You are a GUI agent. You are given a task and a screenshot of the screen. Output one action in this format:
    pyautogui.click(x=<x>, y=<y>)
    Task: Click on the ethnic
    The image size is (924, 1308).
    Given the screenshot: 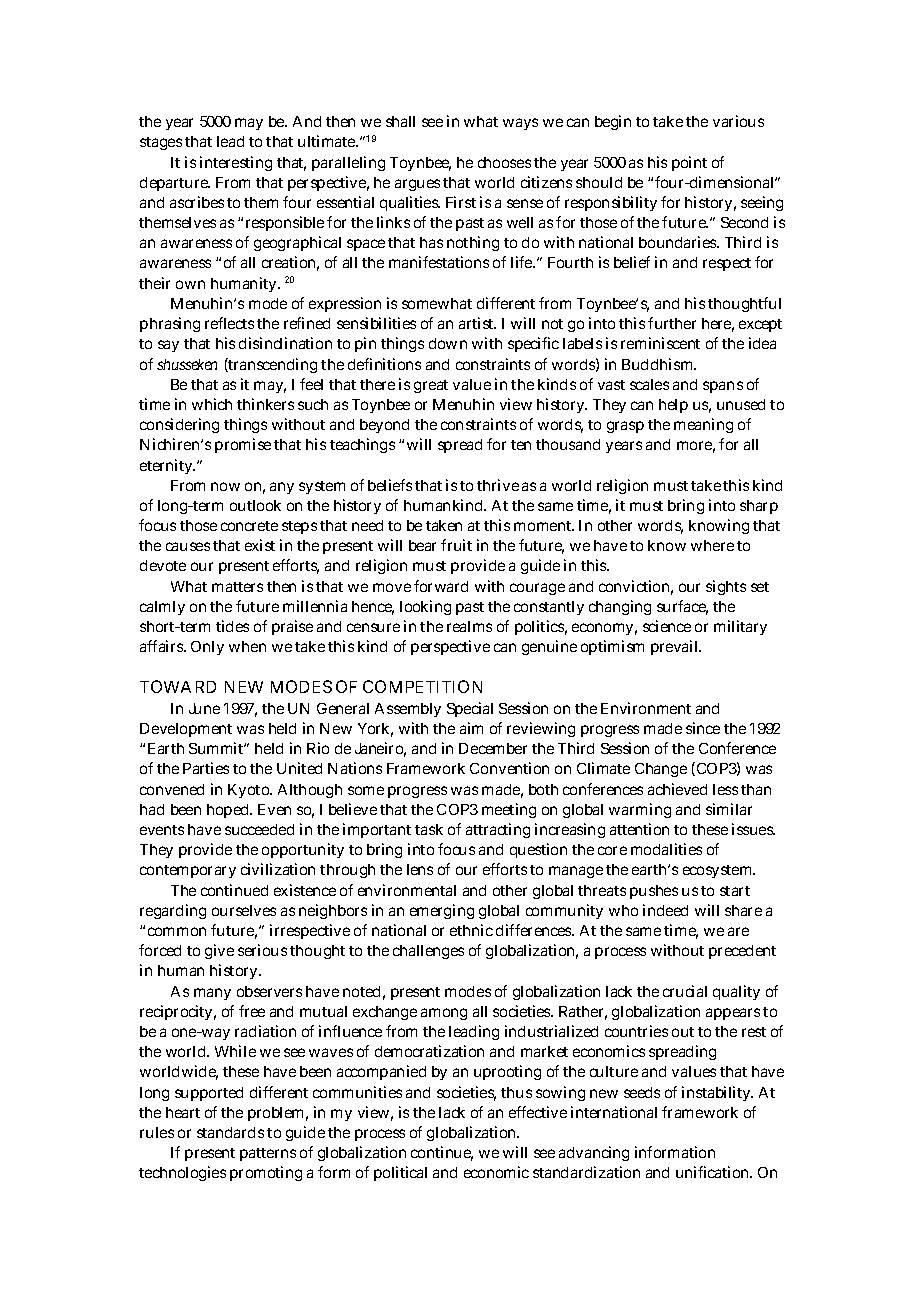 What is the action you would take?
    pyautogui.click(x=471, y=930)
